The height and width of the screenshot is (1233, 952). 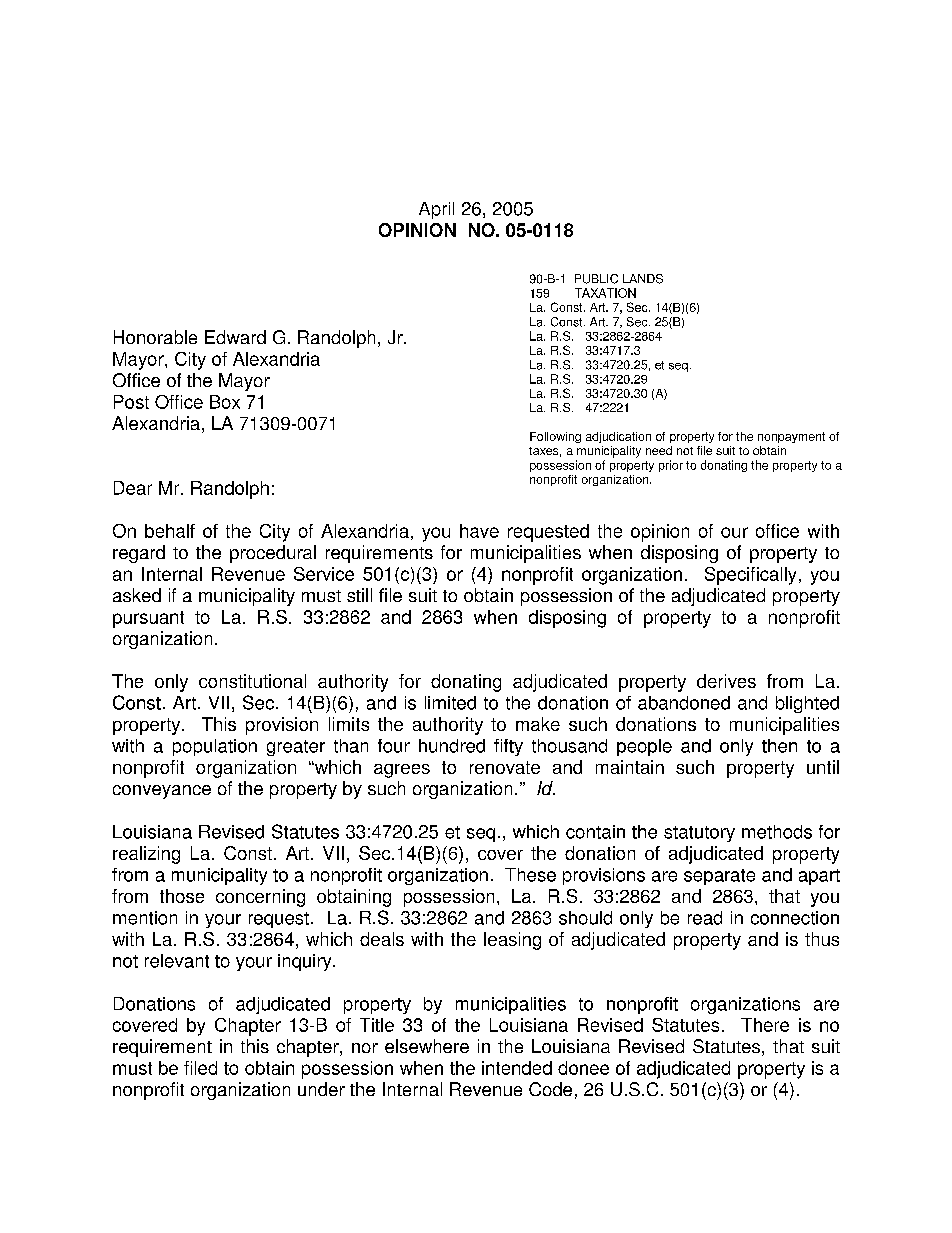 What do you see at coordinates (530, 875) in the screenshot?
I see `These` at bounding box center [530, 875].
